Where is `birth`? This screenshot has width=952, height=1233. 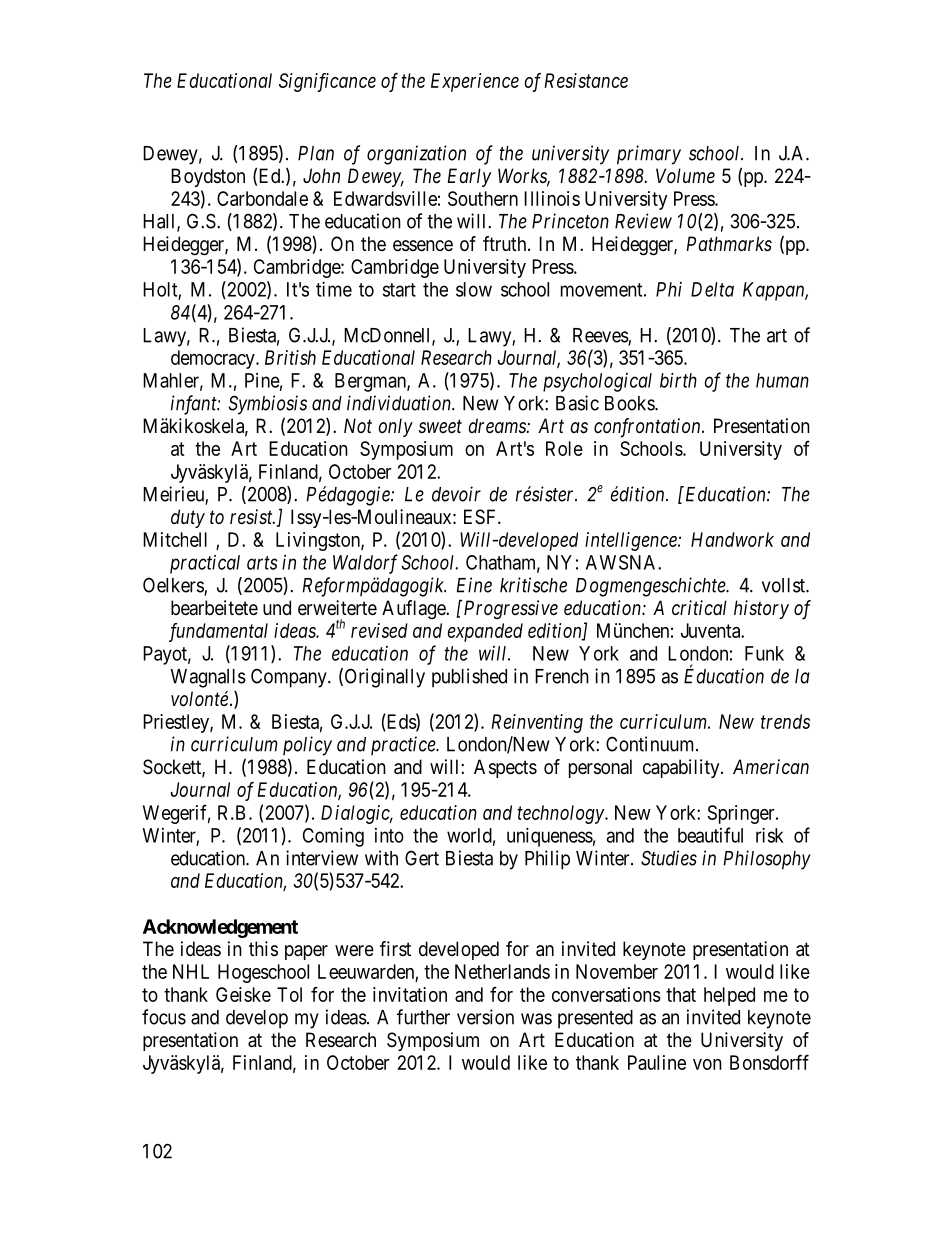 birth is located at coordinates (678, 380).
